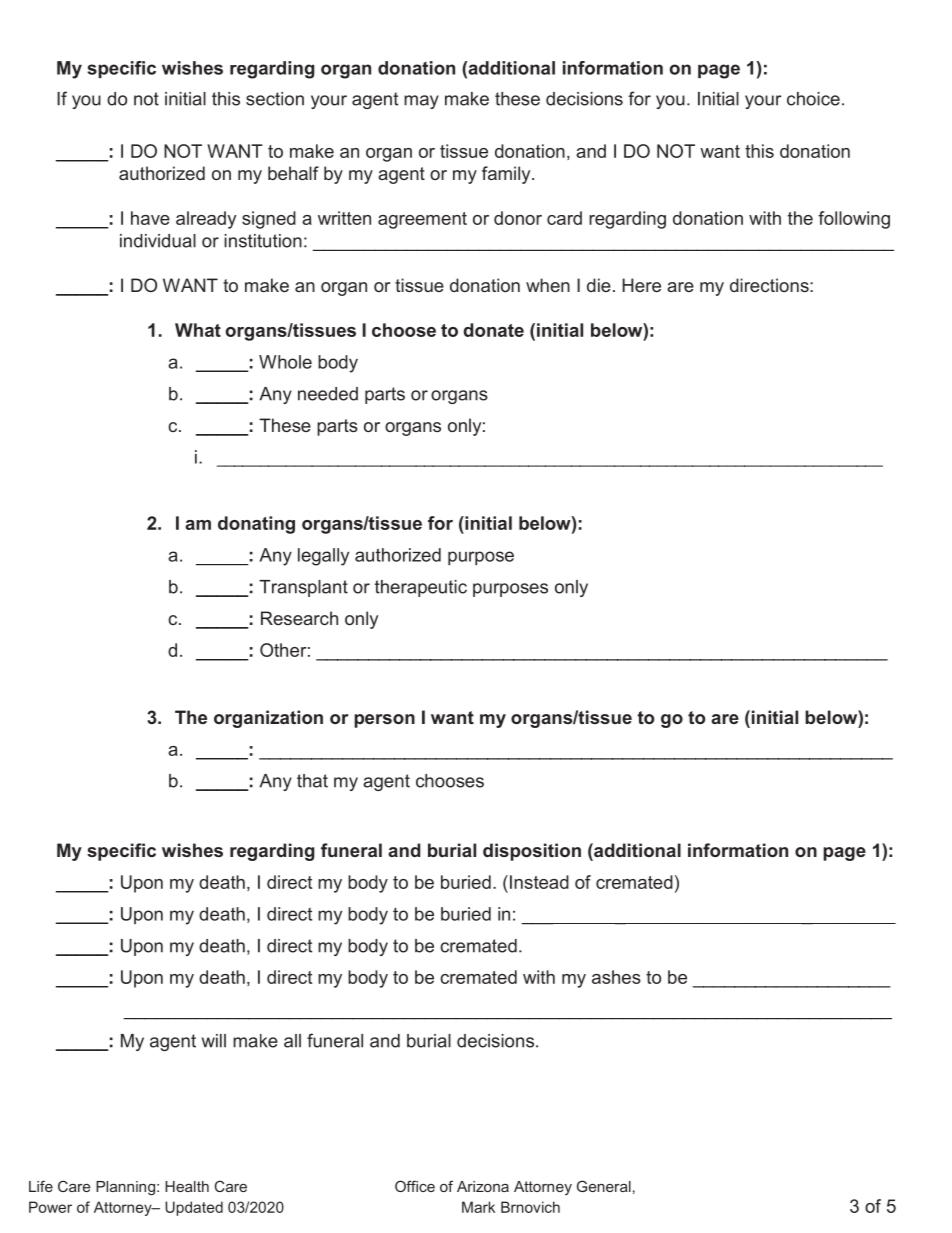  I want to click on therapeutic, so click(421, 588).
